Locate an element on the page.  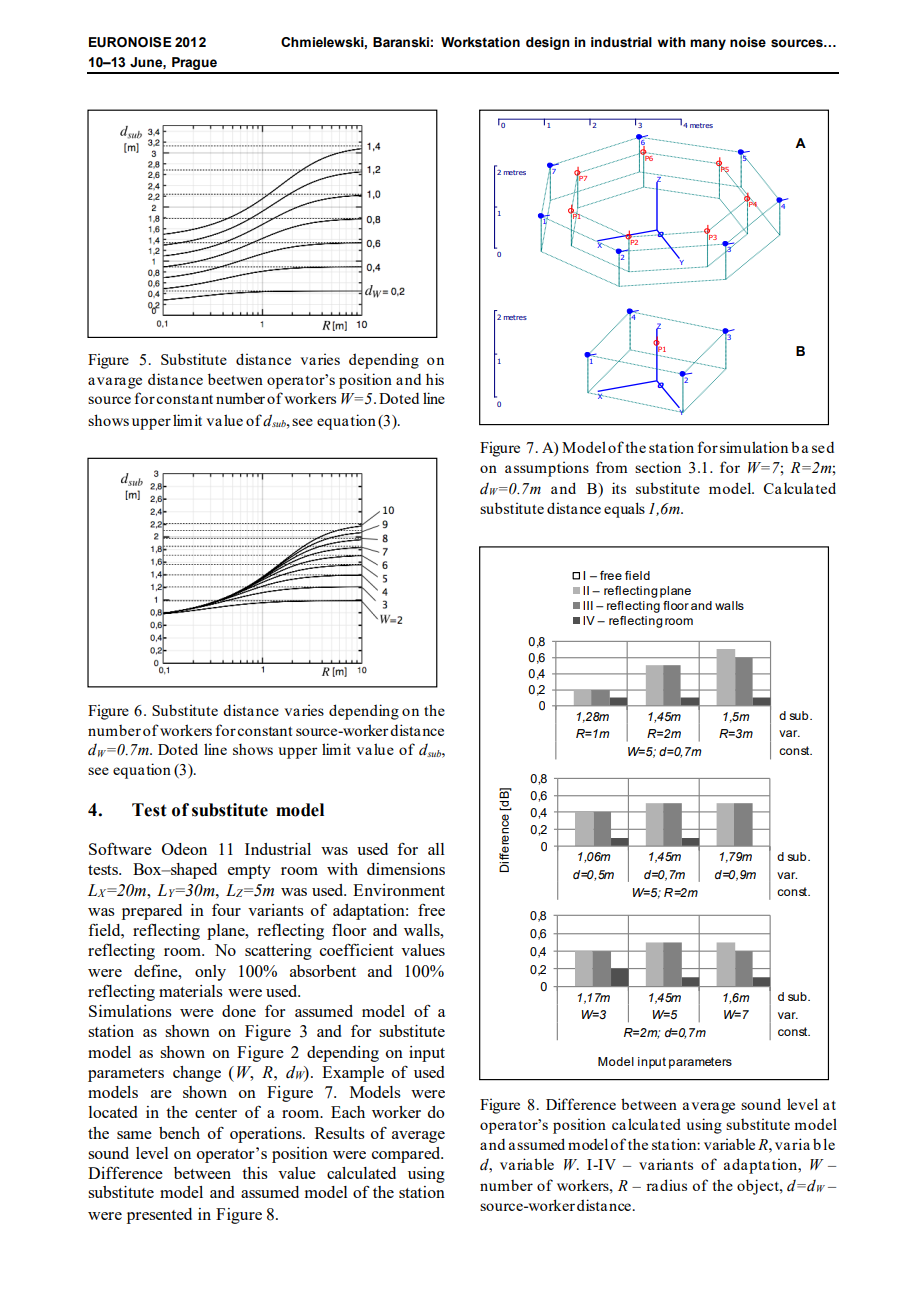
compared is located at coordinates (407, 1155).
